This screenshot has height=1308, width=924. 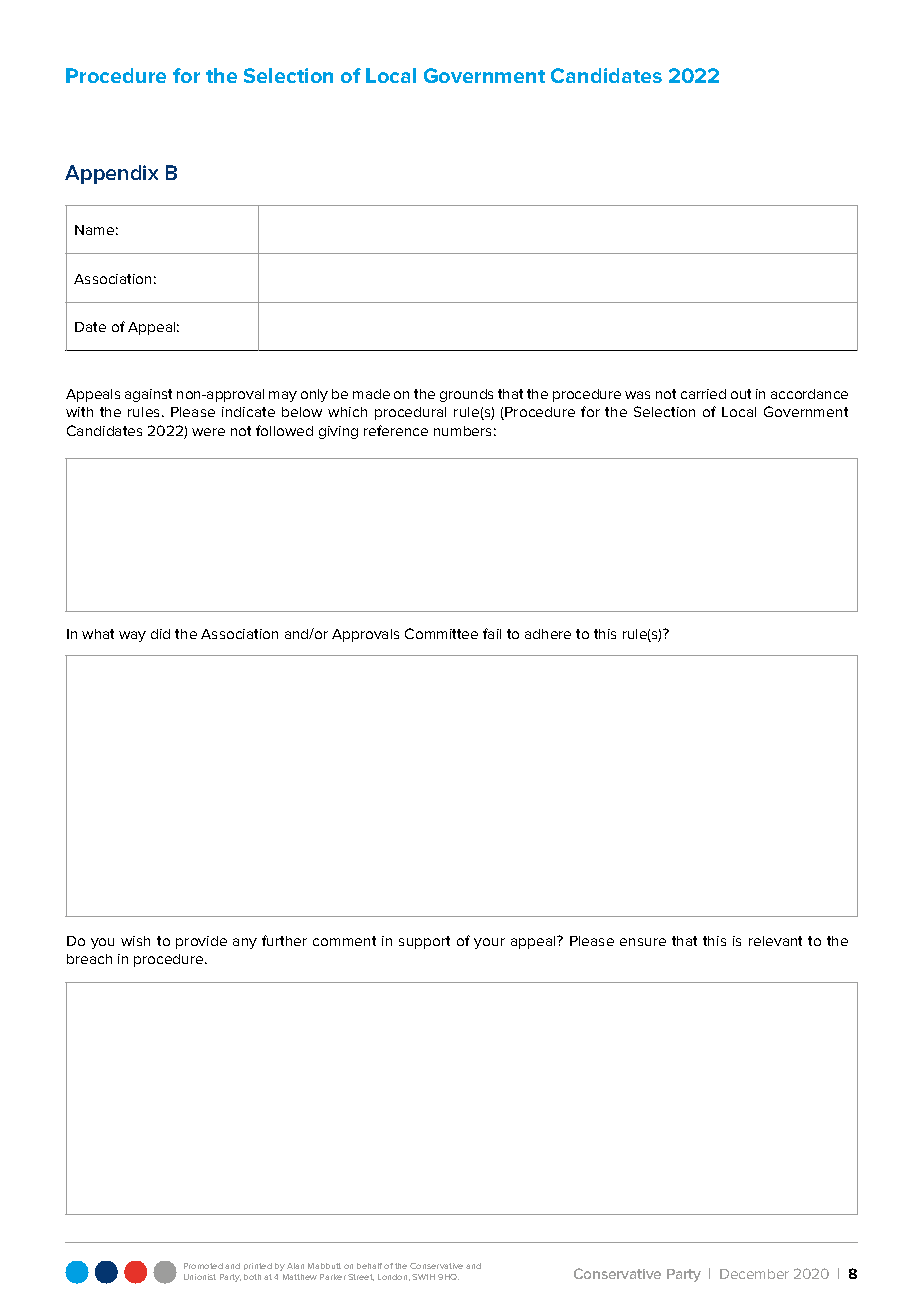 I want to click on Promoted, so click(x=203, y=1266).
